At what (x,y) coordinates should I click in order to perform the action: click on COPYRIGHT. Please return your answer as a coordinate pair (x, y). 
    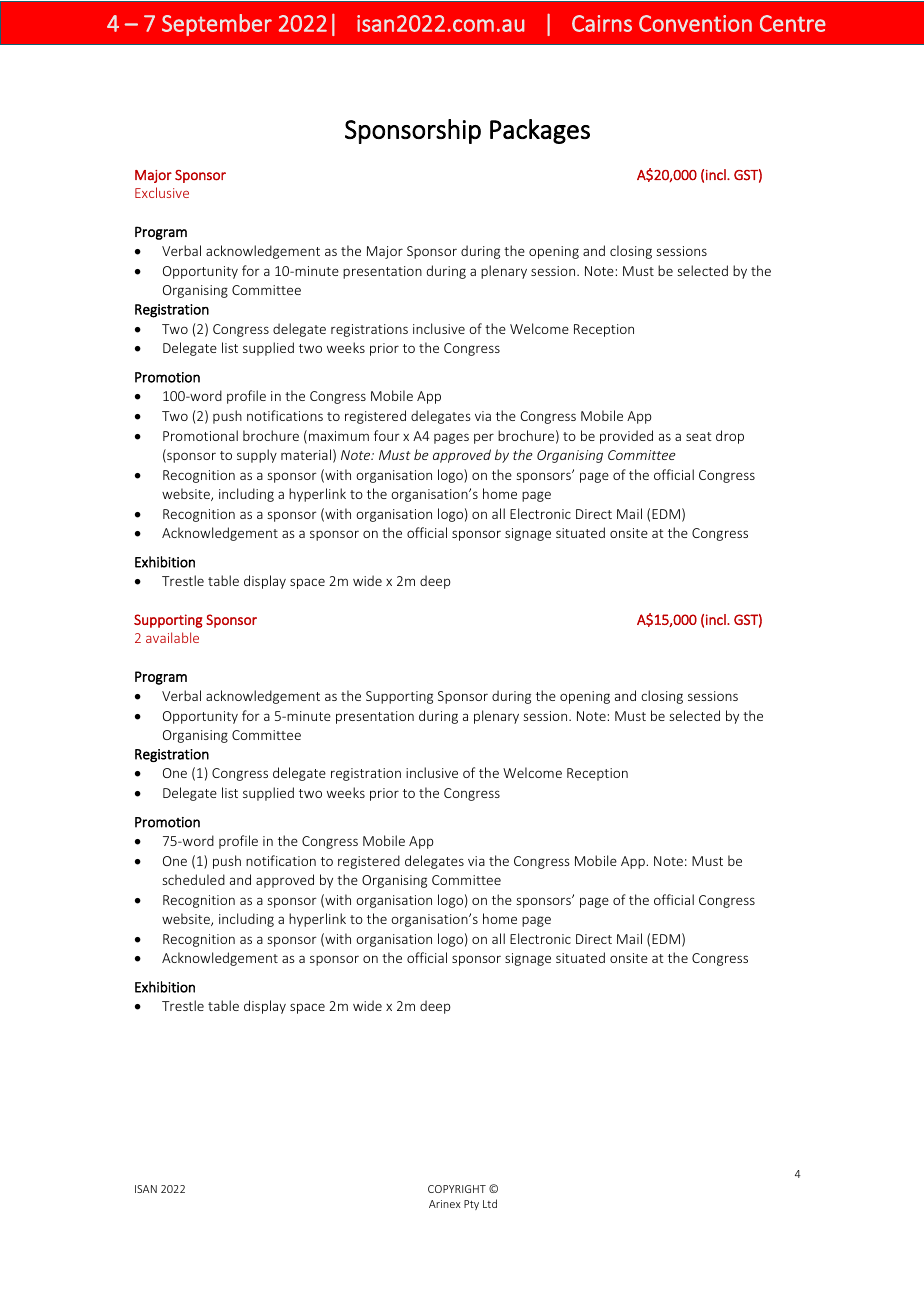
    Looking at the image, I should click on (457, 1189).
